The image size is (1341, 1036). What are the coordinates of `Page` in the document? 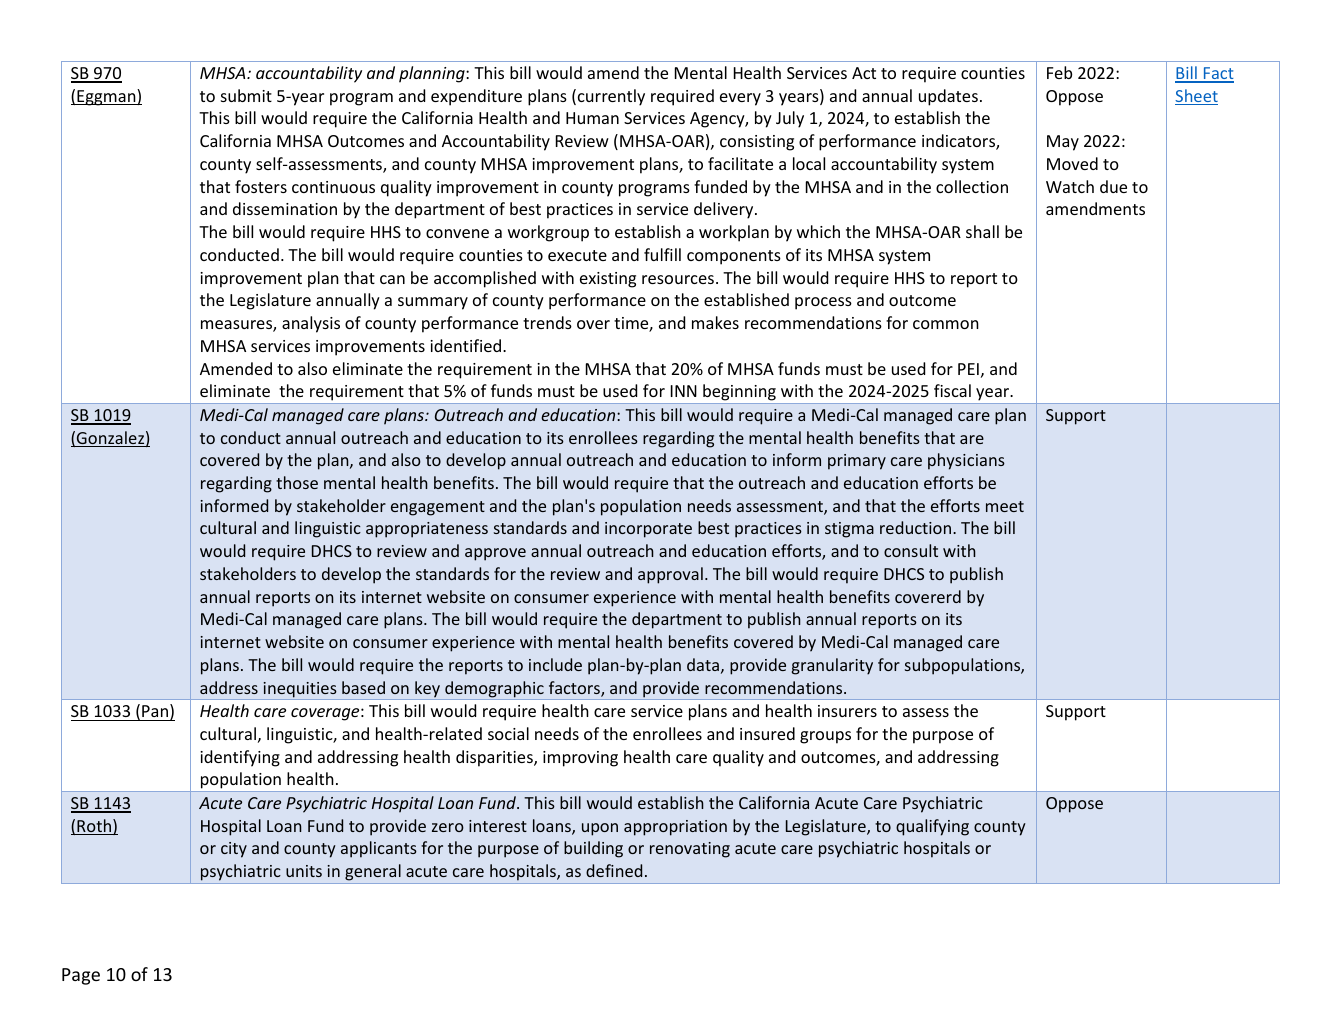 It's located at (81, 976).
